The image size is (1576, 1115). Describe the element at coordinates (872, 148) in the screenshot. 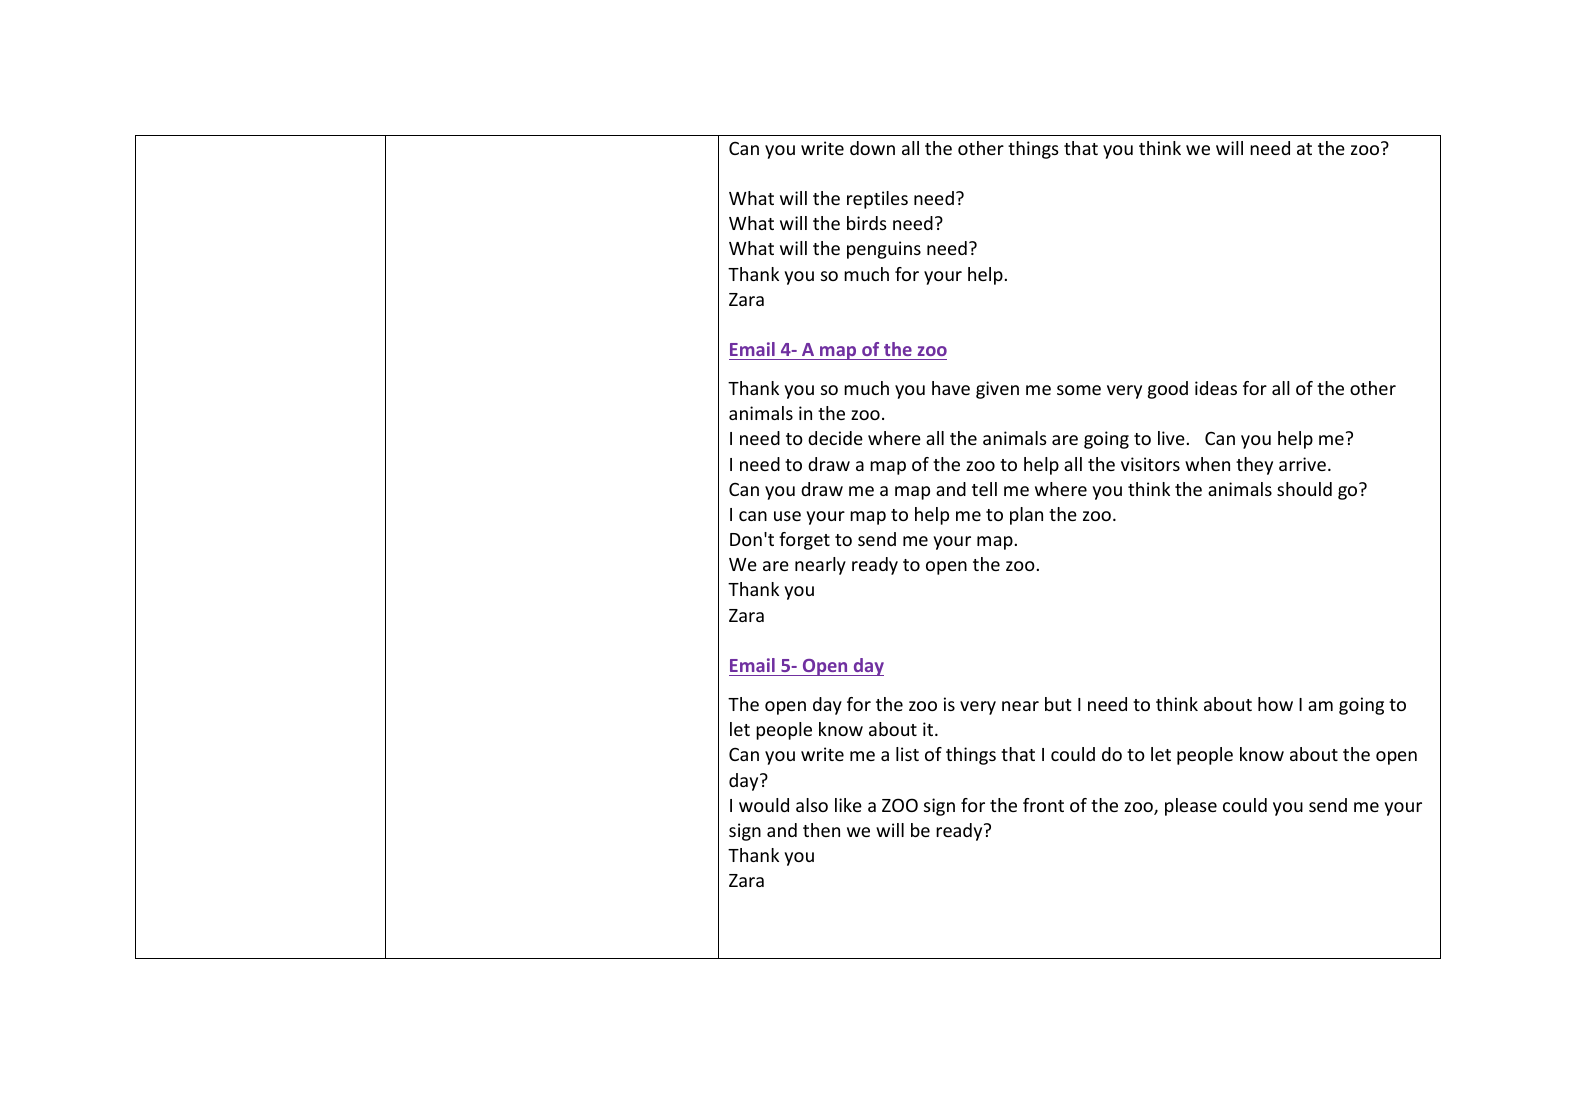

I see `down` at that location.
